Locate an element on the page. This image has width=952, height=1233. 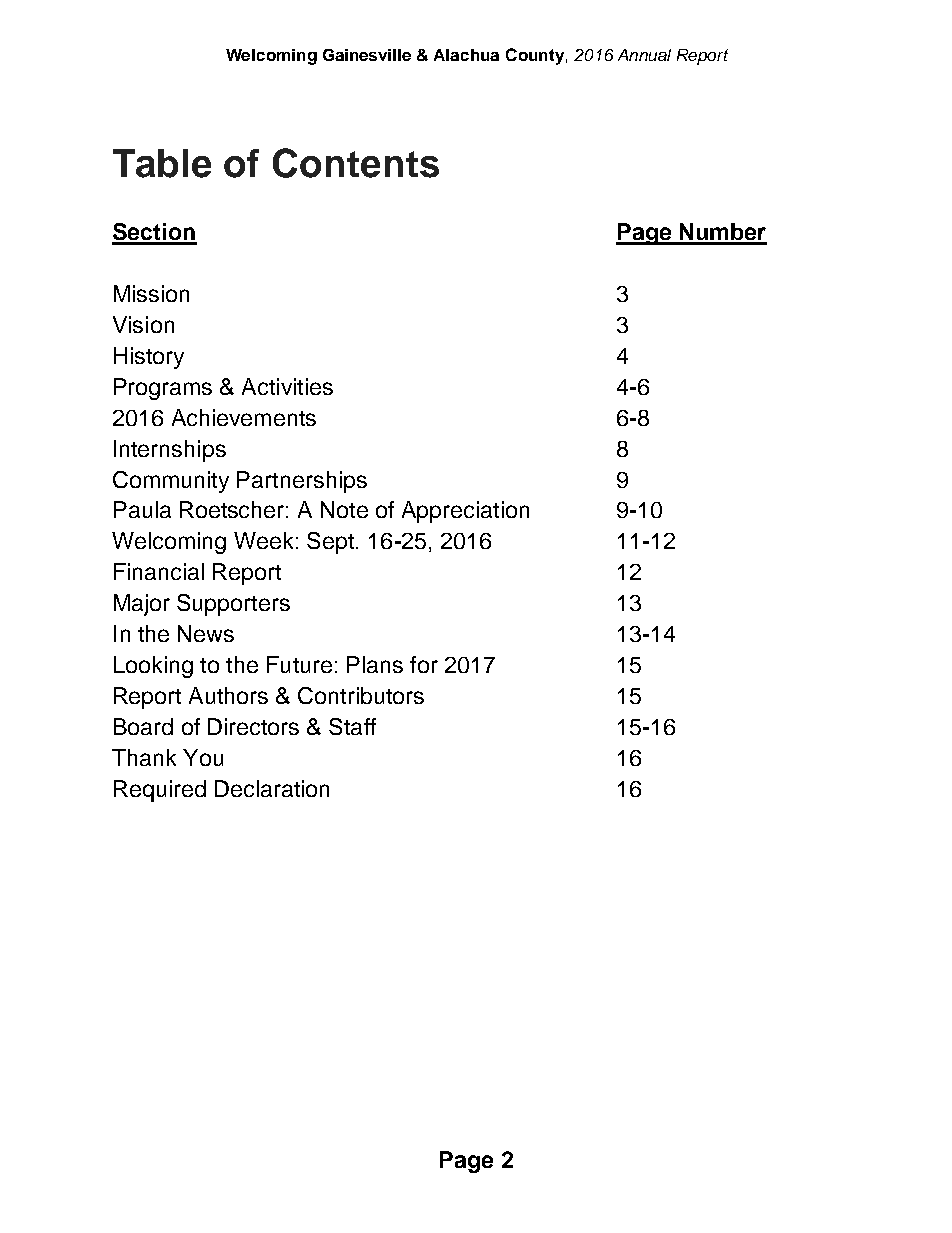
Table is located at coordinates (162, 163).
